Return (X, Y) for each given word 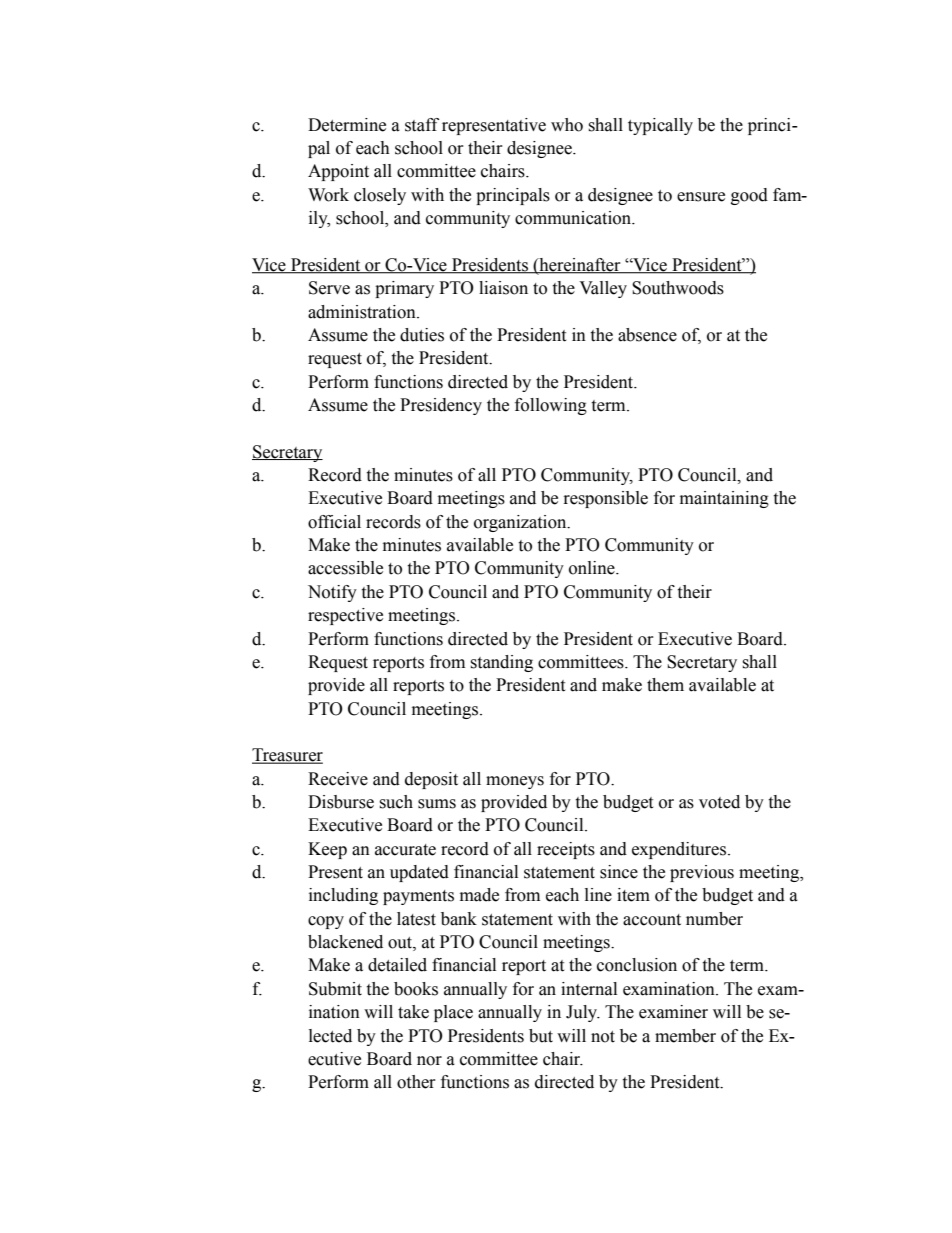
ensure (701, 197)
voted (719, 802)
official (334, 522)
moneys (515, 782)
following (551, 406)
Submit (335, 989)
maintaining (724, 499)
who (567, 125)
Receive (338, 779)
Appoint (338, 172)
